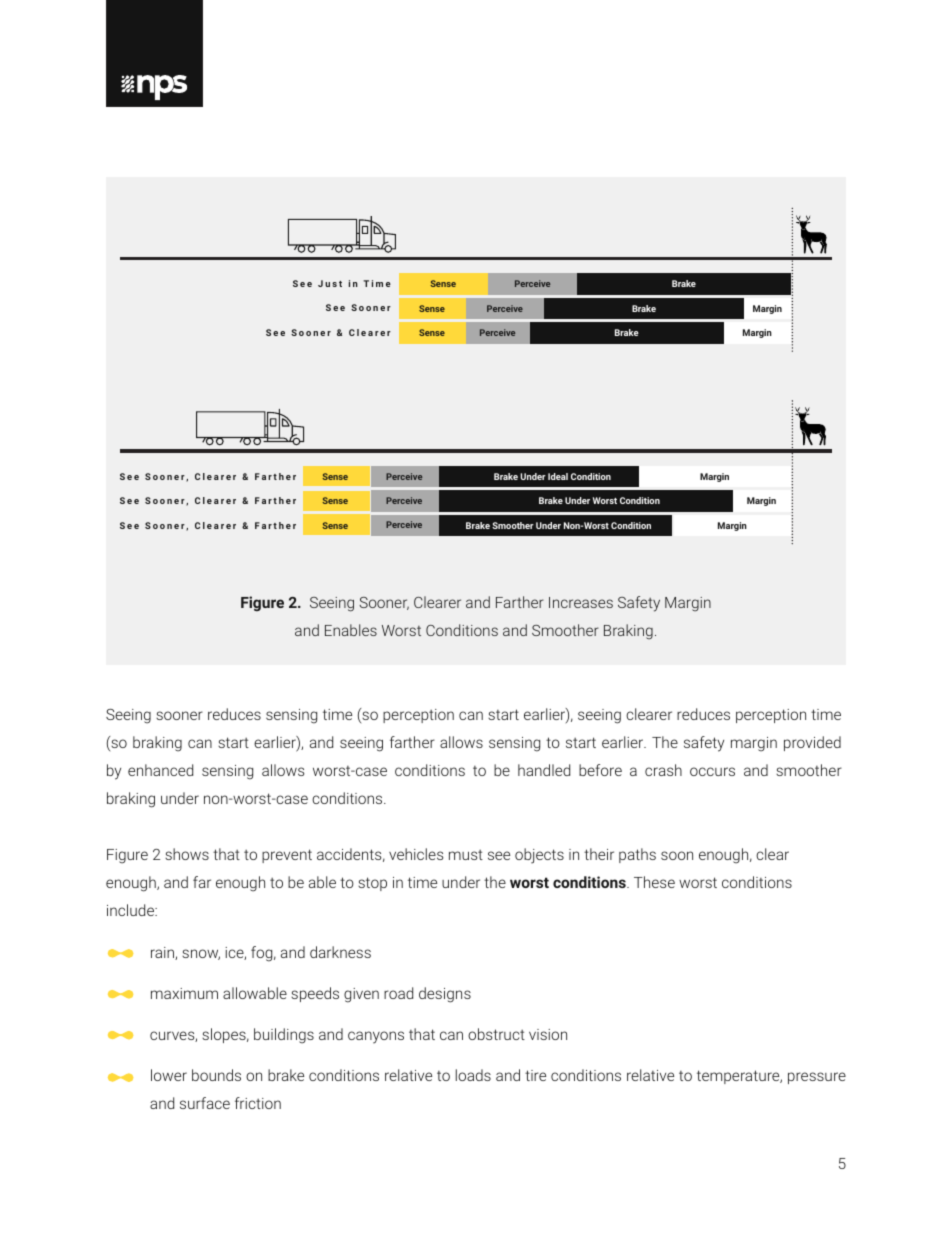 The image size is (952, 1233). Describe the element at coordinates (187, 854) in the screenshot. I see `shows` at that location.
